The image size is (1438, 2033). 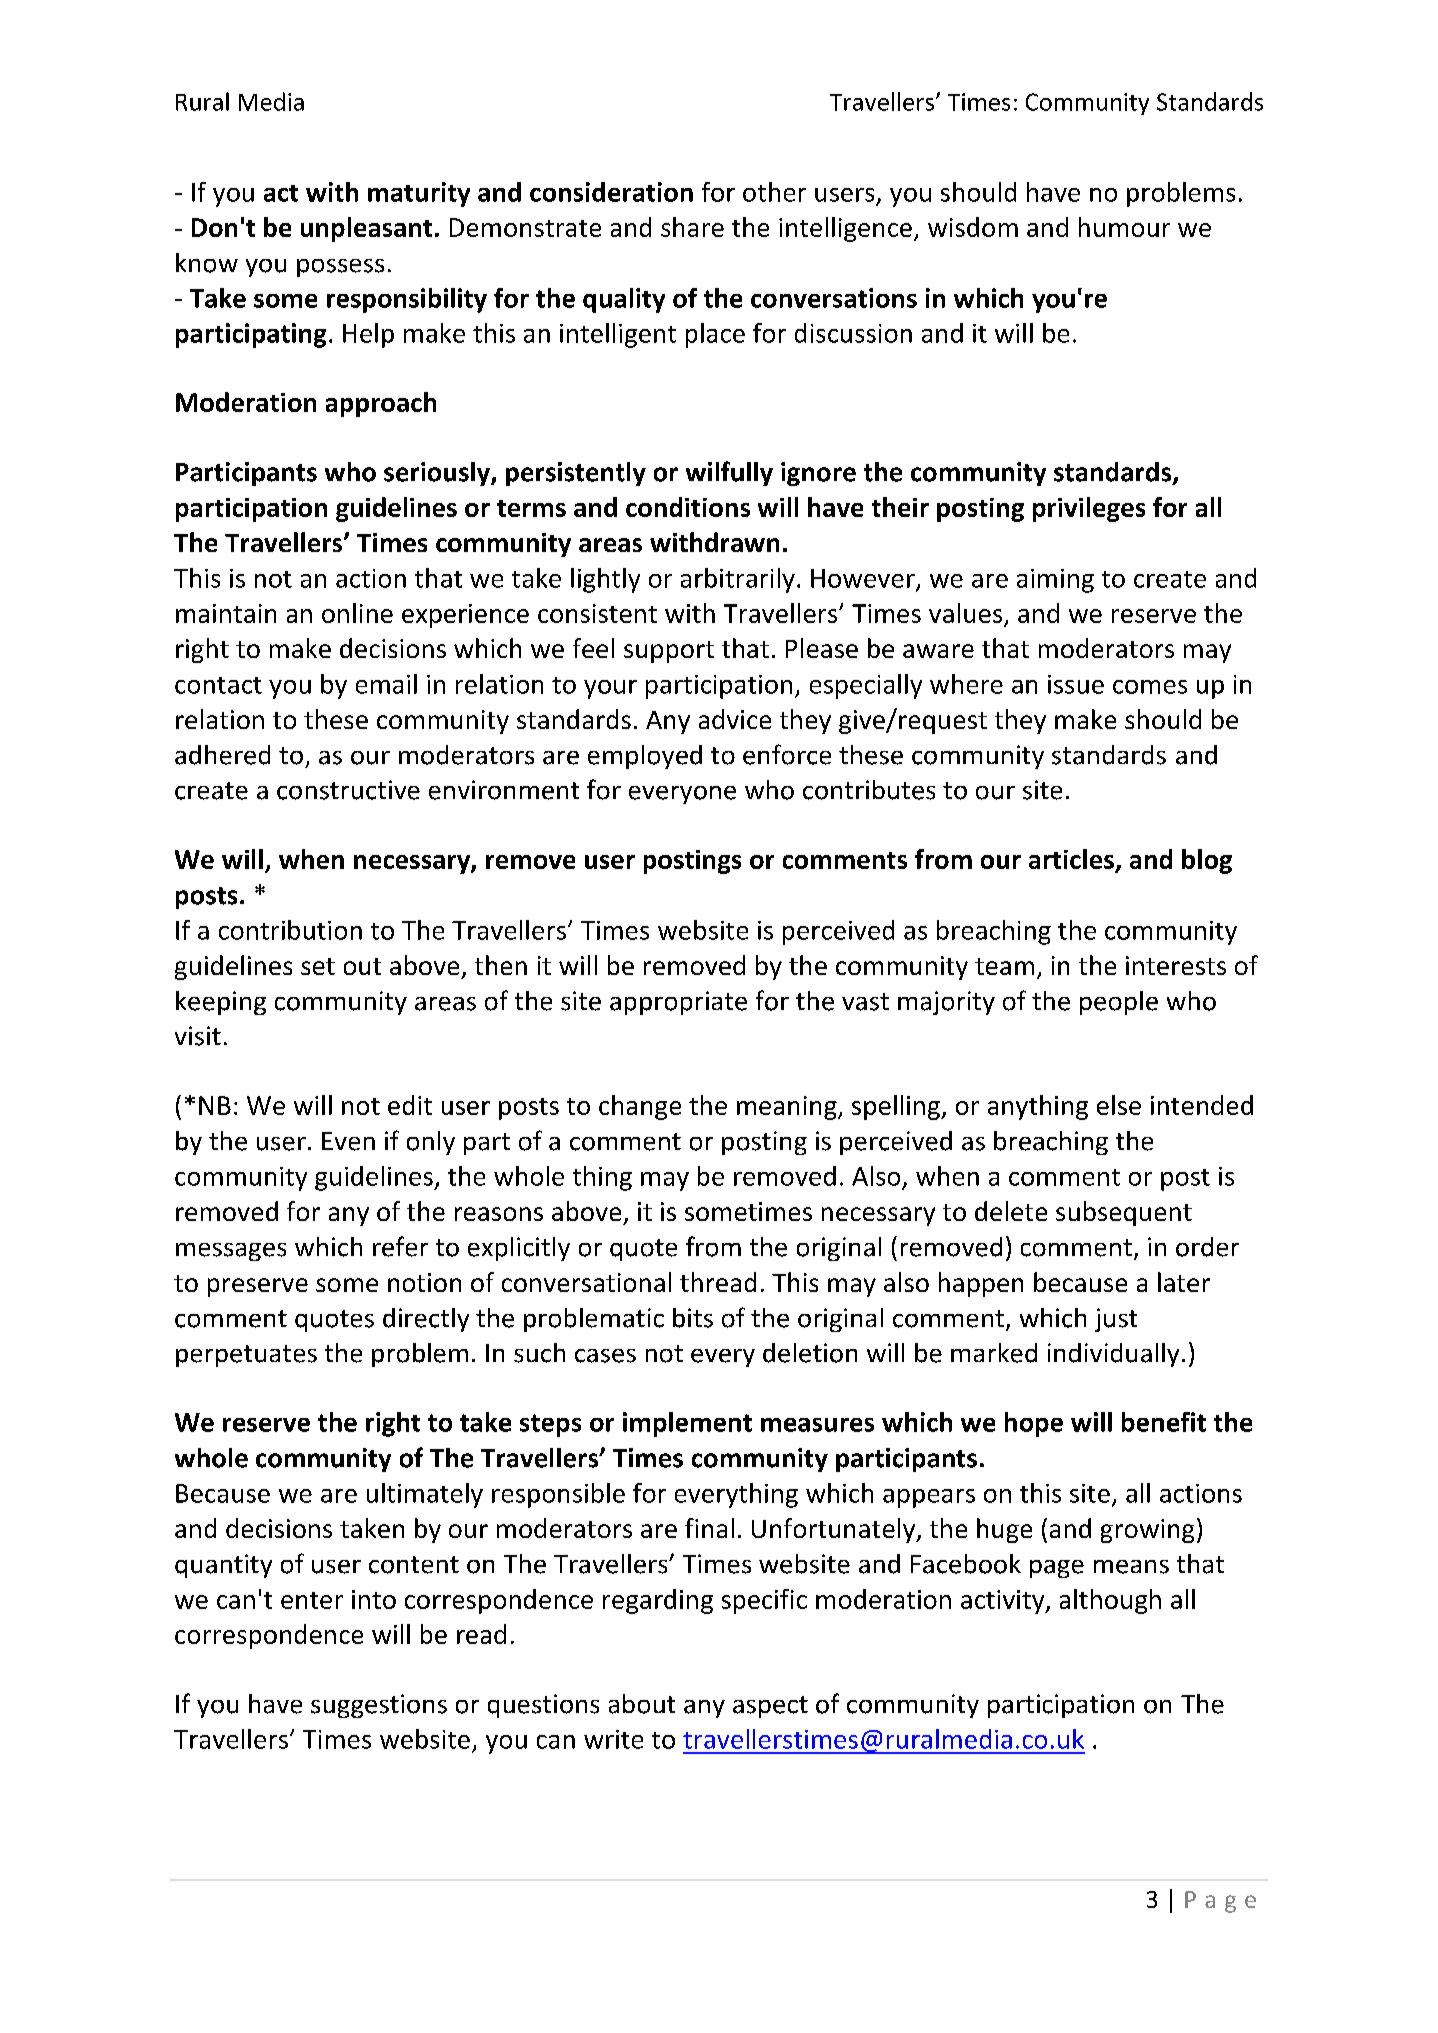 What do you see at coordinates (340, 268) in the screenshot?
I see `possess` at bounding box center [340, 268].
